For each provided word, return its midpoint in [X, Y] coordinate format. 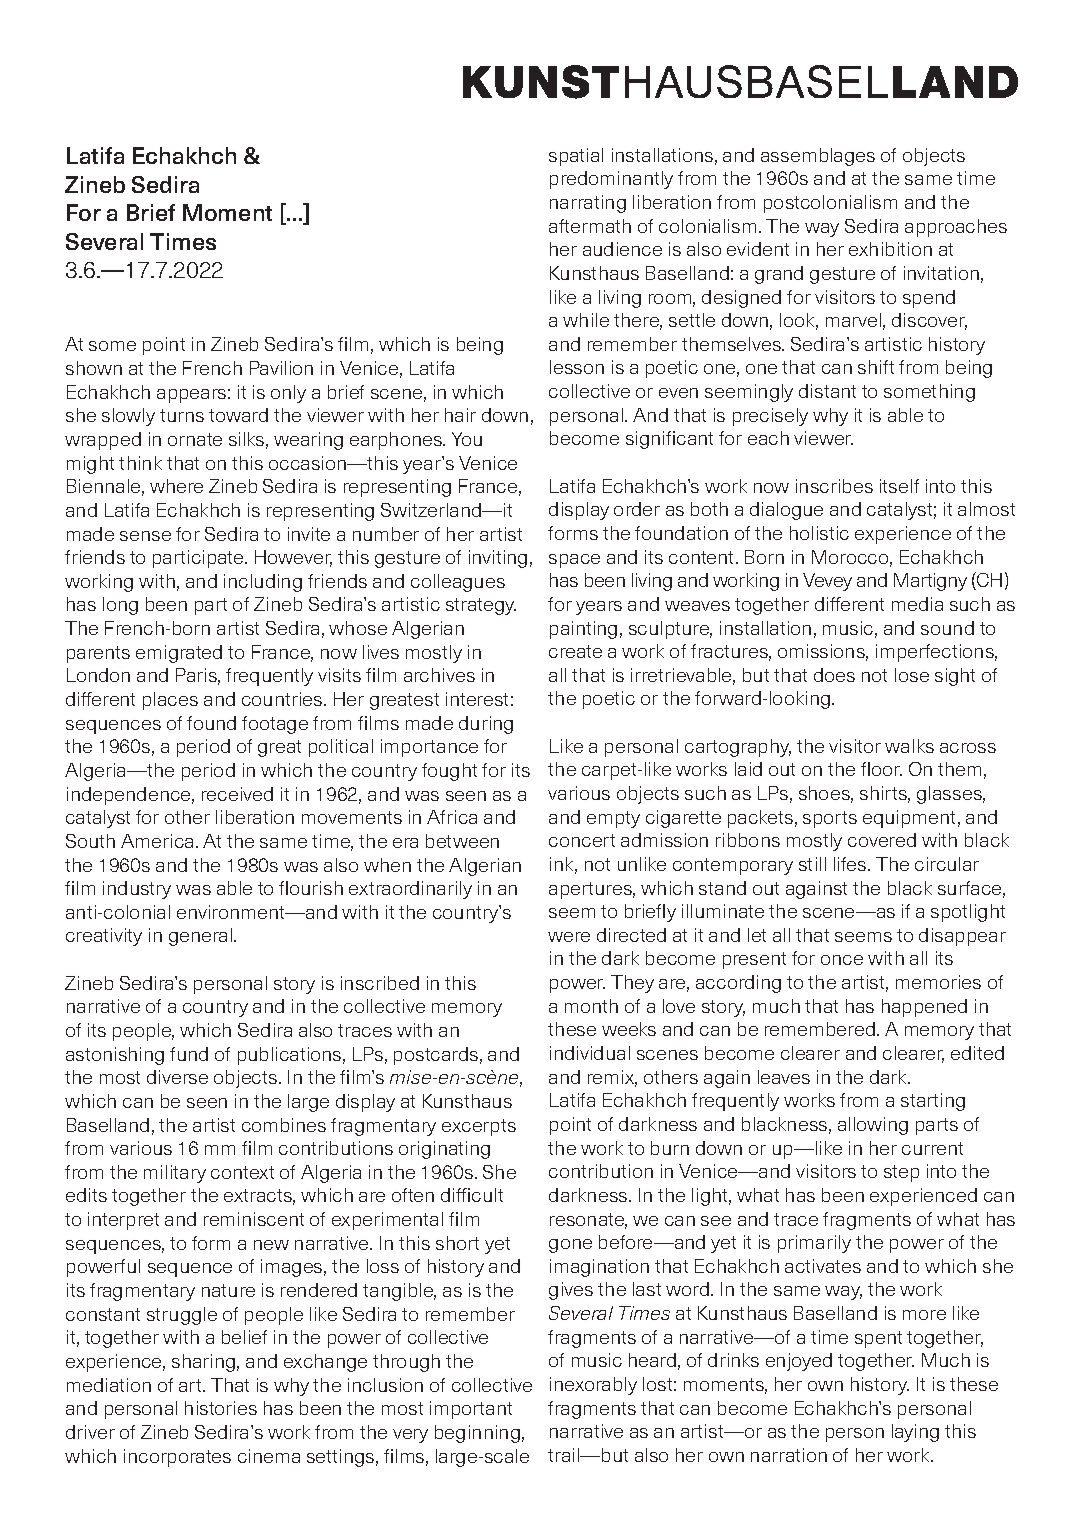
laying [915, 1433]
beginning [477, 1434]
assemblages [818, 157]
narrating [588, 204]
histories [221, 1408]
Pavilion [281, 368]
